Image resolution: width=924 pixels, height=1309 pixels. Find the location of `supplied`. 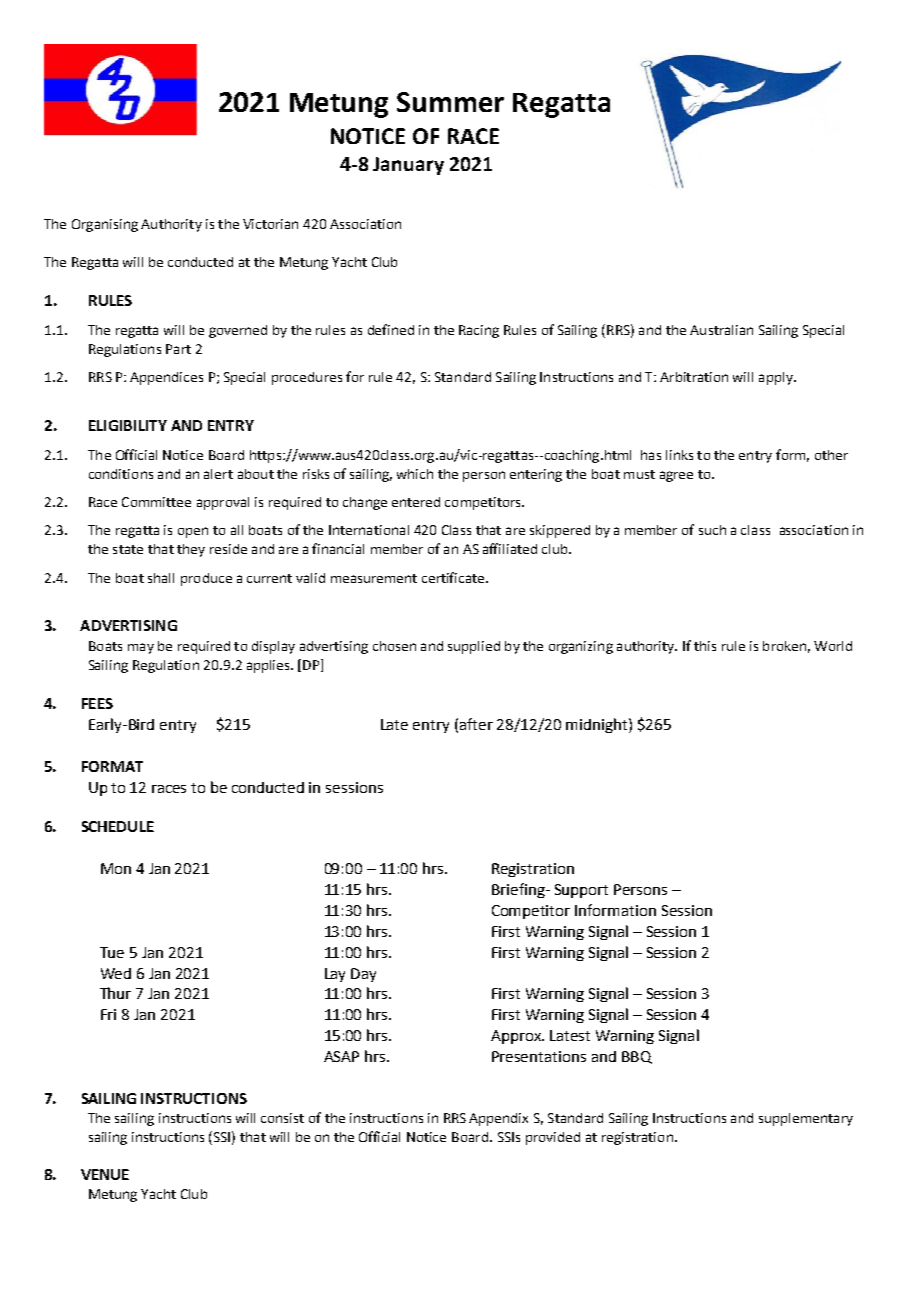

supplied is located at coordinates (474, 647).
